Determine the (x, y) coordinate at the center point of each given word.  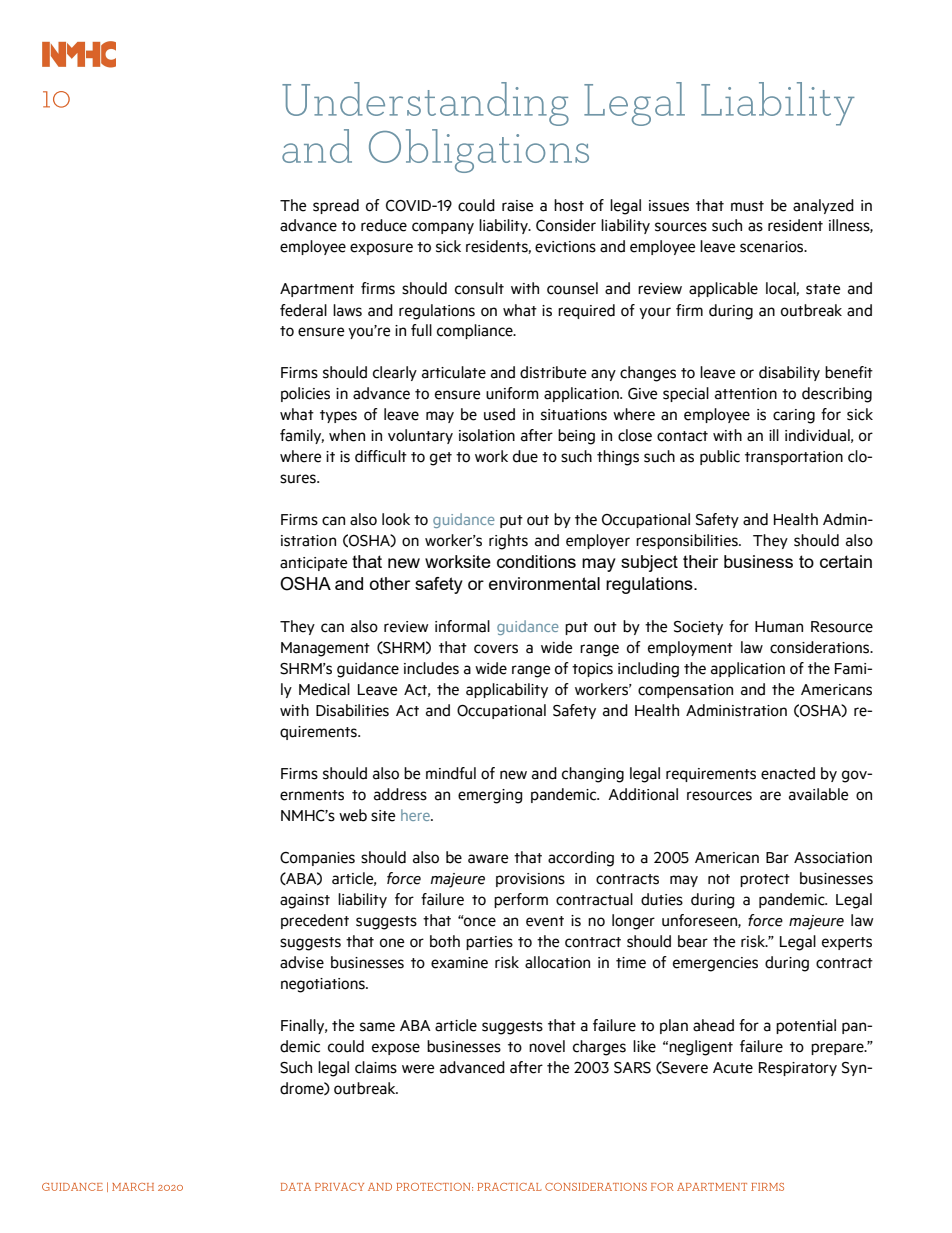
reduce (384, 225)
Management (325, 649)
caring (794, 416)
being (576, 437)
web (353, 815)
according (581, 859)
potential (806, 1026)
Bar (777, 858)
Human (779, 627)
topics (592, 670)
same (377, 1027)
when (347, 435)
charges (599, 1048)
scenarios (773, 247)
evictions (565, 247)
